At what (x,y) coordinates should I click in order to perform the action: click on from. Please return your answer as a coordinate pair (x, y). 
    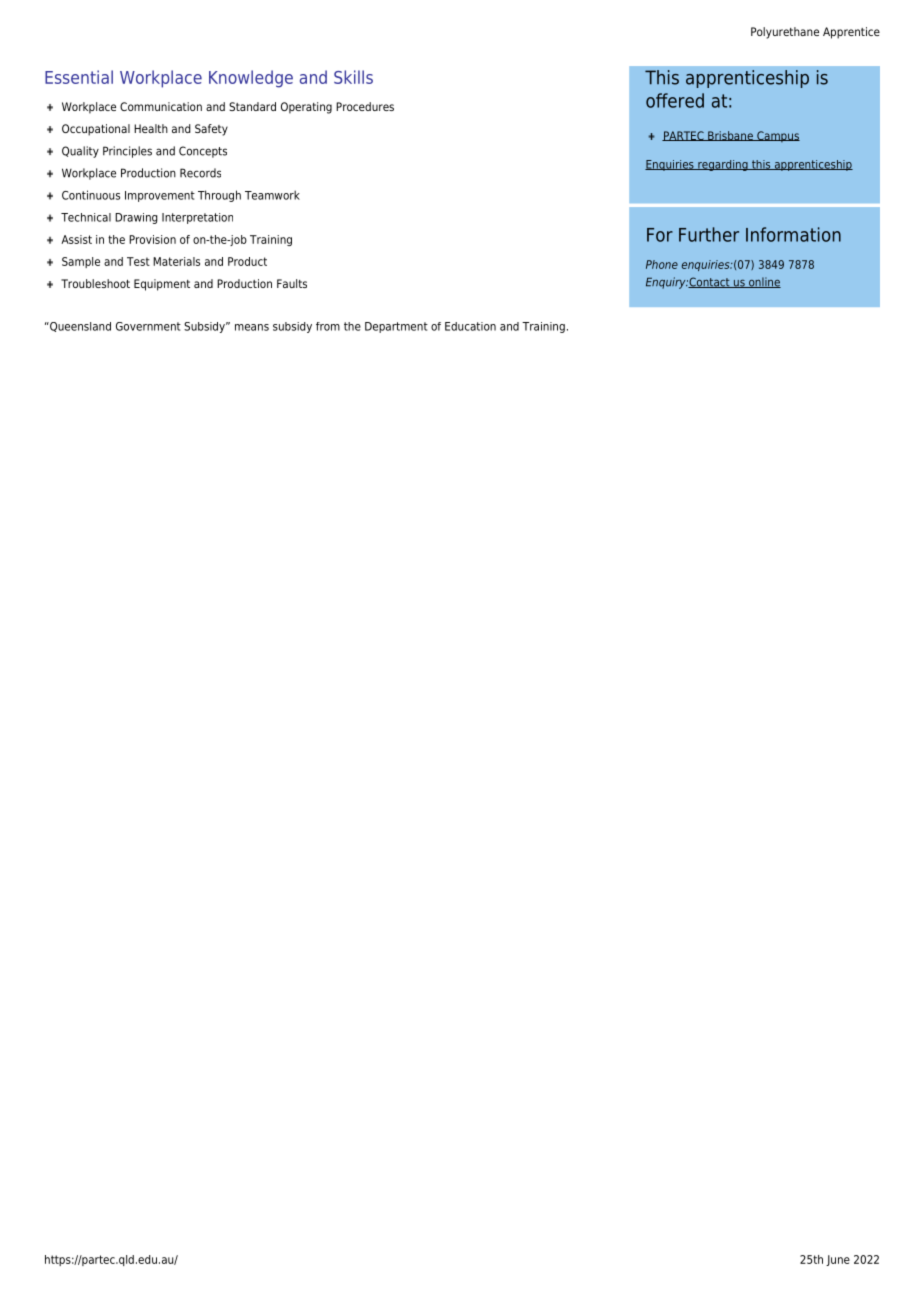
    Looking at the image, I should click on (328, 326).
